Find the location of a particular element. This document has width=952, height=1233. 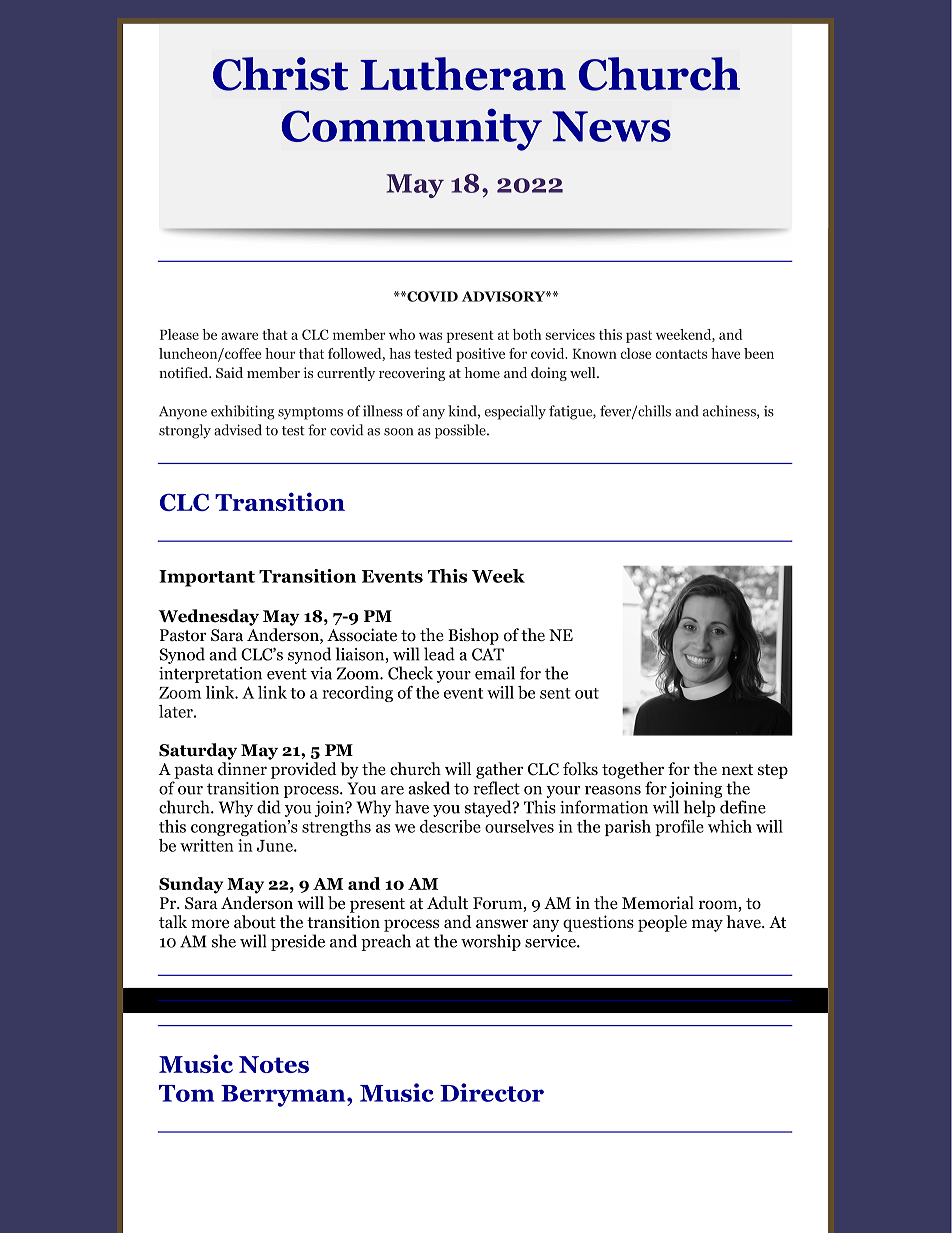

News is located at coordinates (611, 126).
